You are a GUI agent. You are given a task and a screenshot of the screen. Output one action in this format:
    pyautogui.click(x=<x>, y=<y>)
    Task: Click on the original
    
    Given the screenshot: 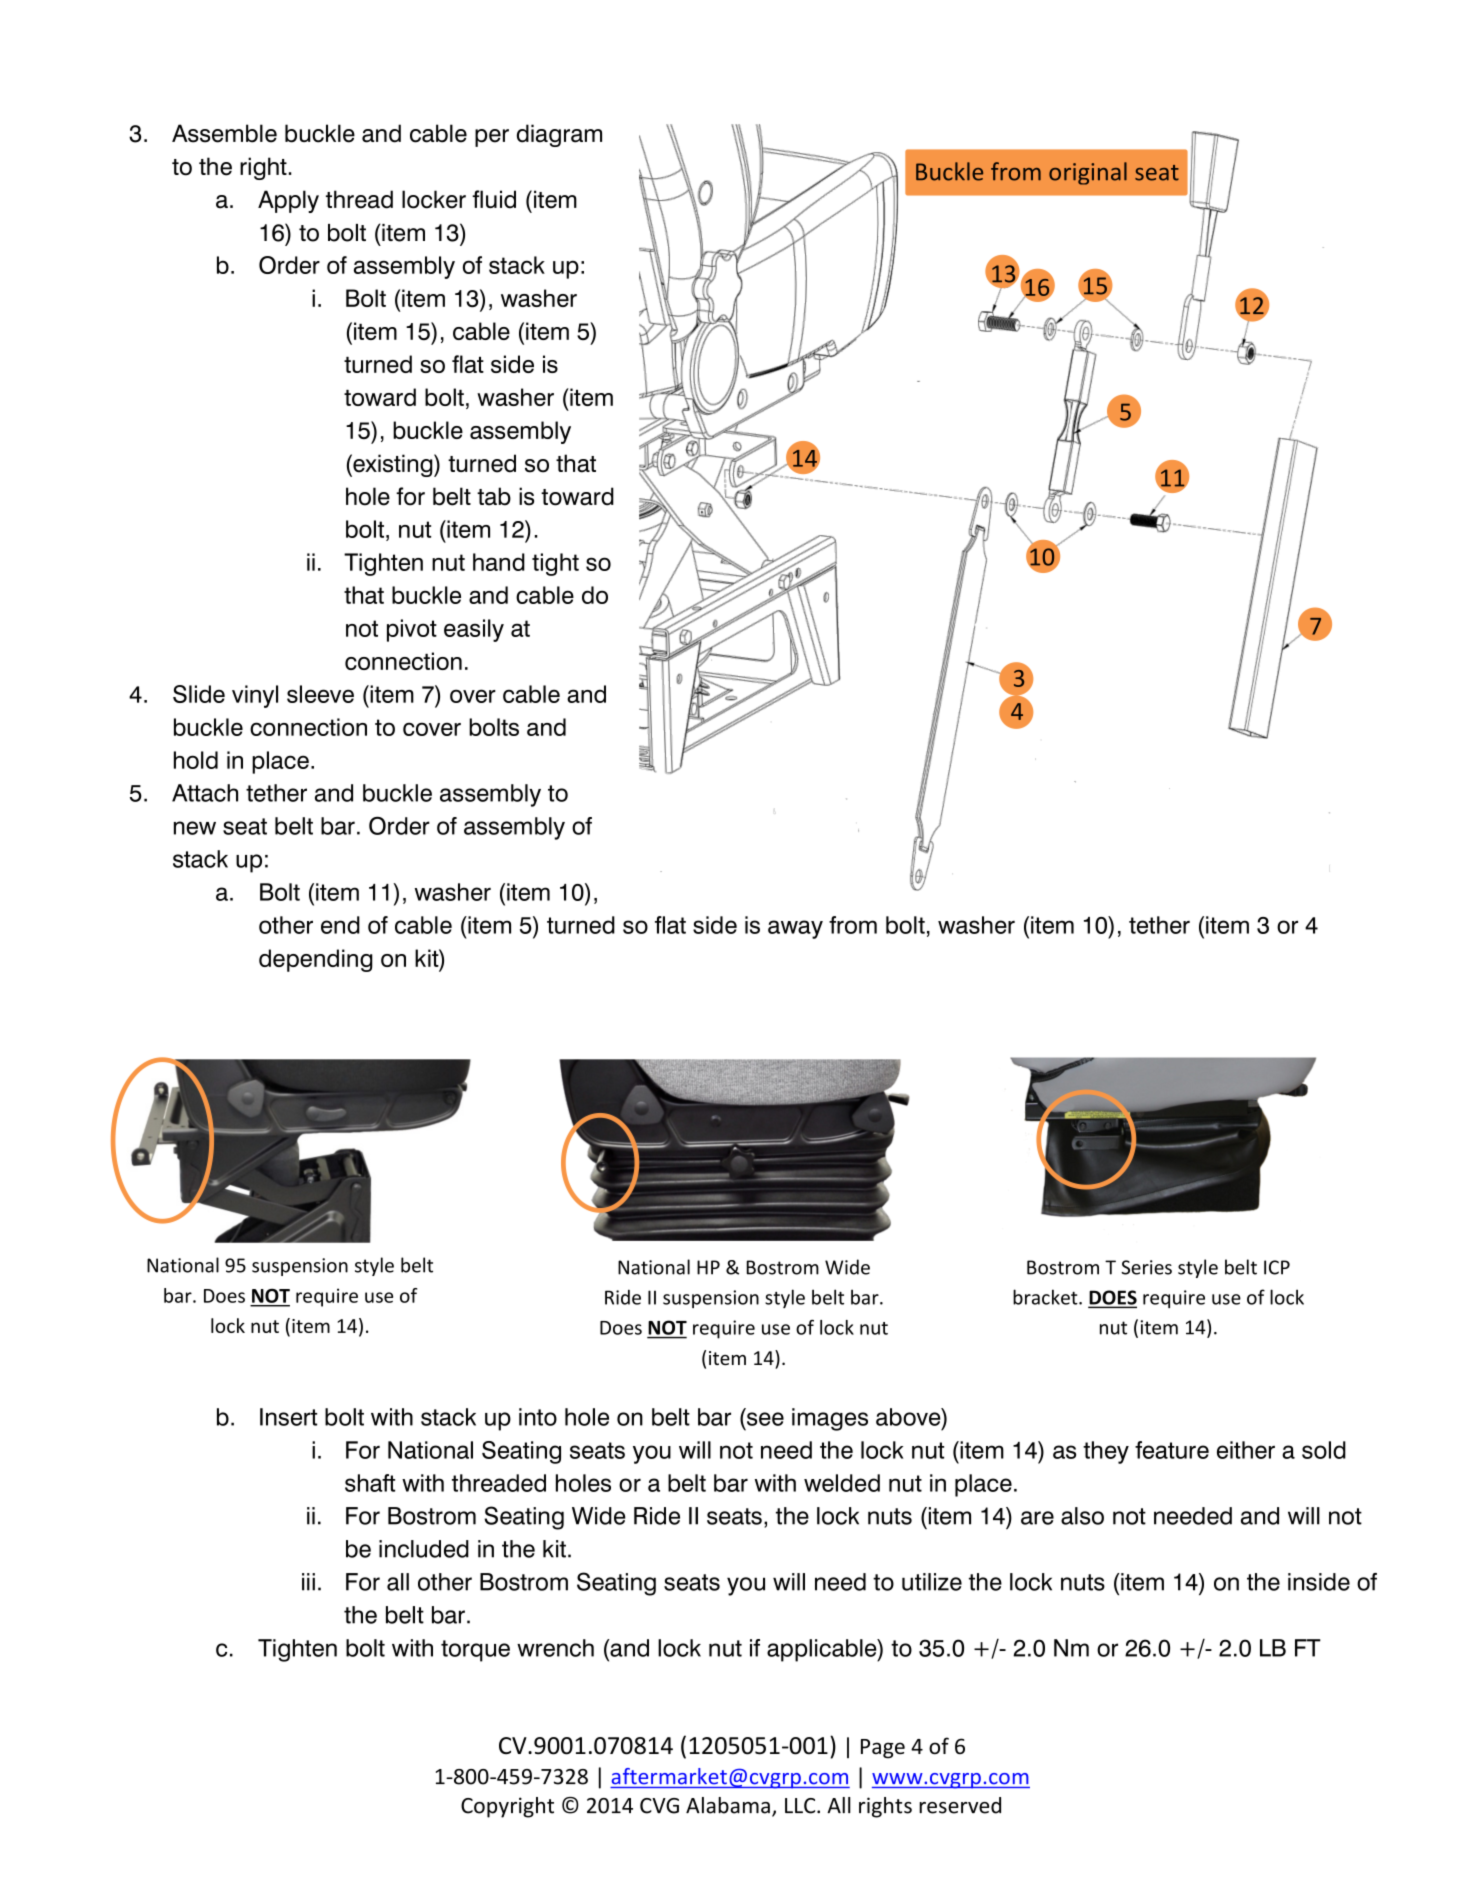 What is the action you would take?
    pyautogui.click(x=1088, y=173)
